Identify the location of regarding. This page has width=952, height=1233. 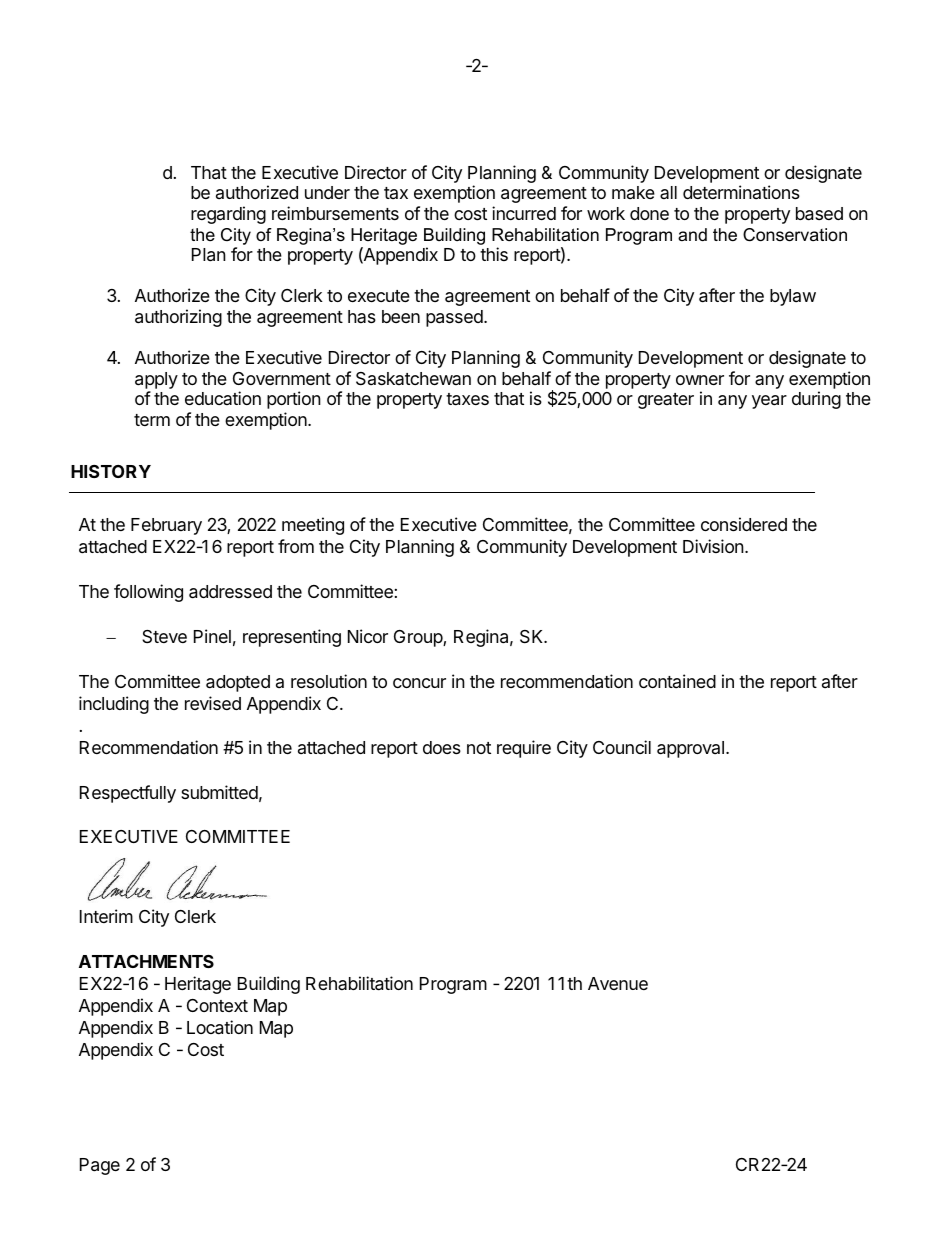
(228, 215).
